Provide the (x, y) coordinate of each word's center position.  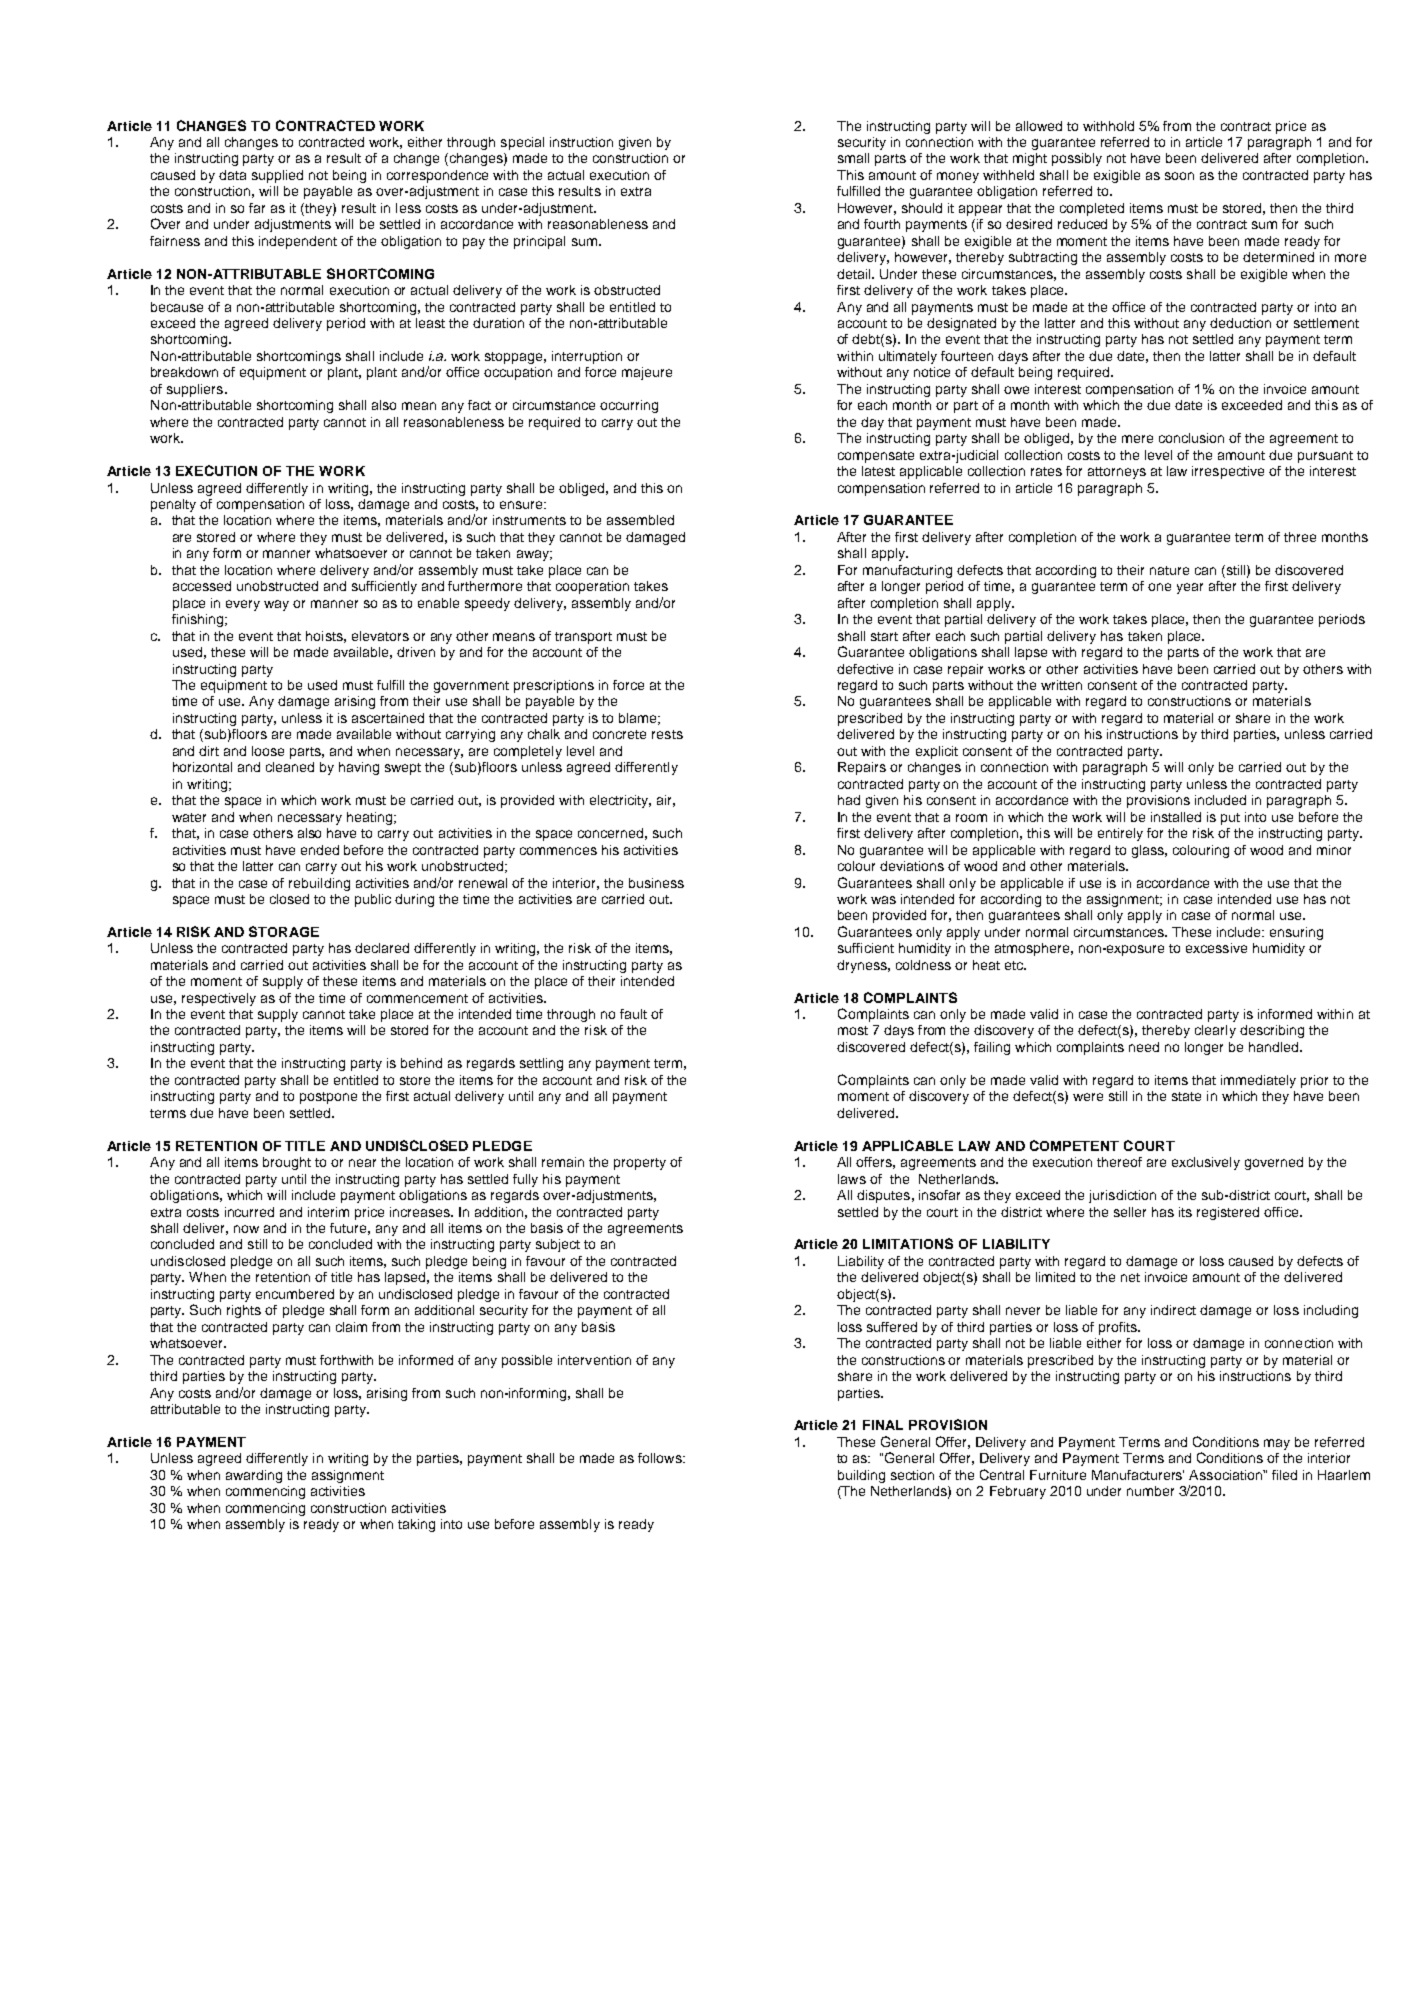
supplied (277, 176)
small (853, 158)
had (849, 800)
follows (661, 1458)
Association (1226, 1475)
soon (1179, 176)
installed (1176, 817)
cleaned (290, 767)
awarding (254, 1476)
